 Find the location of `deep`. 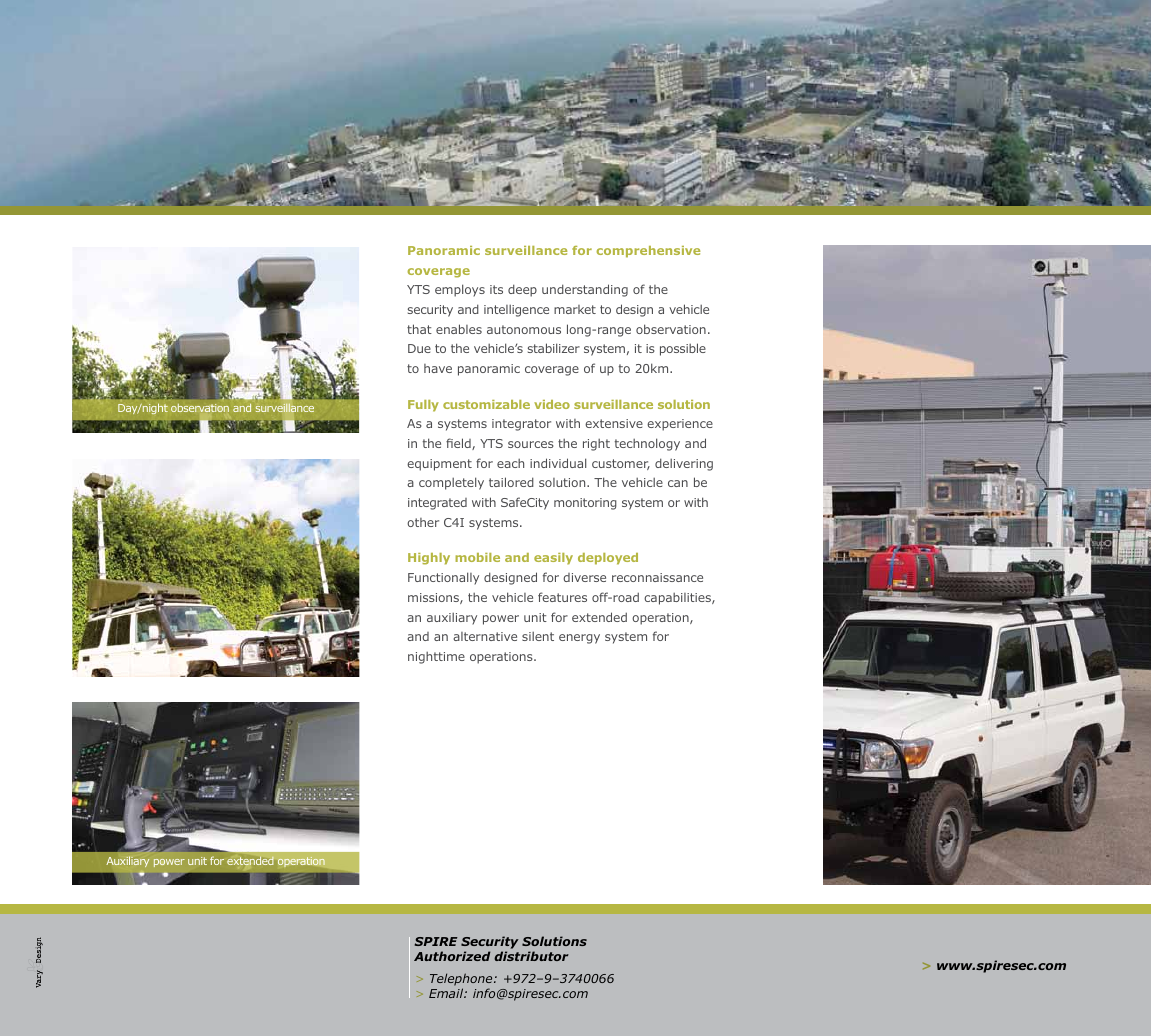

deep is located at coordinates (522, 290).
